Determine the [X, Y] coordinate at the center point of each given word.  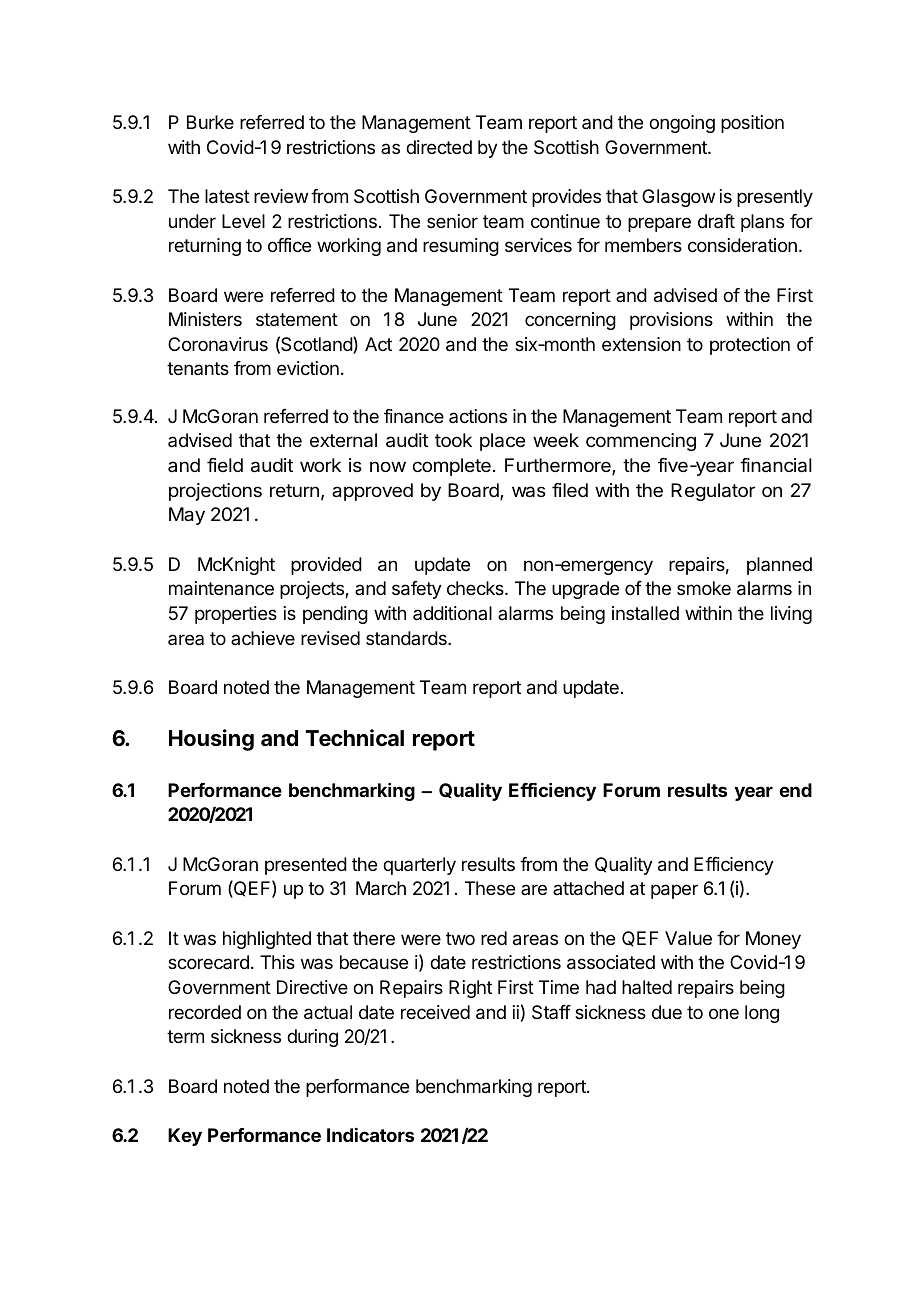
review [281, 196]
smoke [704, 588]
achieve [263, 638]
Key [185, 1137]
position [752, 124]
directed [439, 147]
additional [452, 613]
